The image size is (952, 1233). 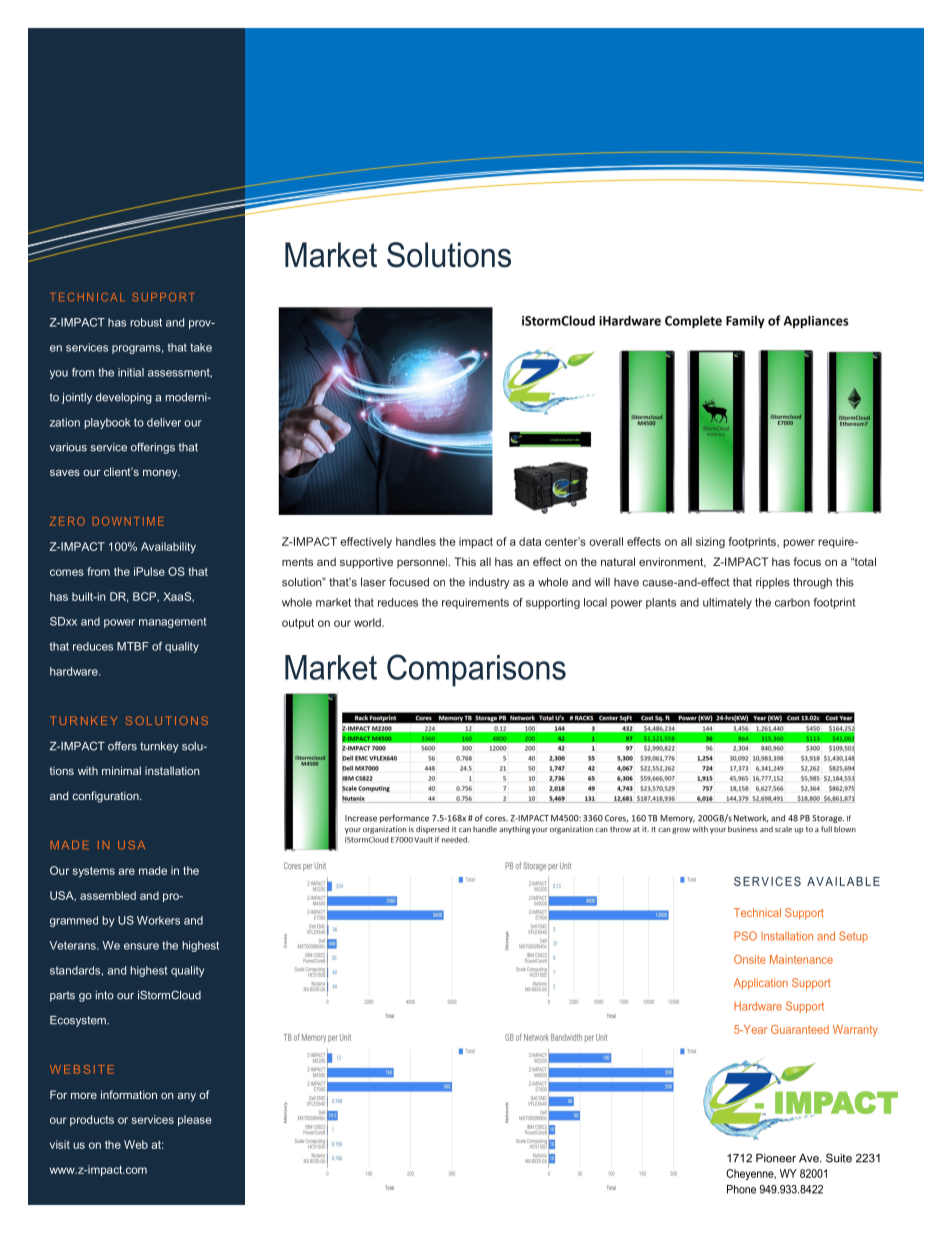 I want to click on world, so click(x=368, y=622).
